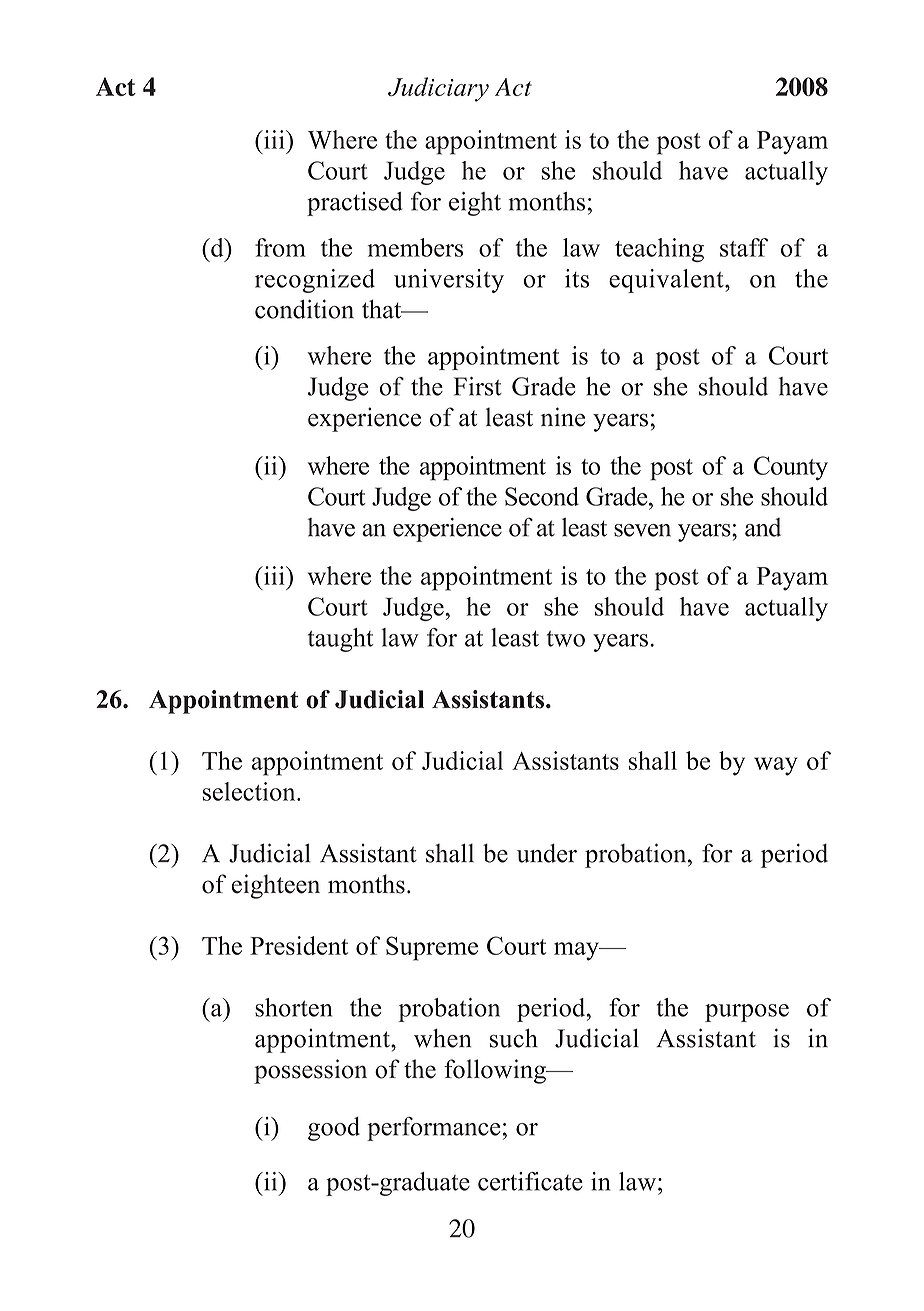 The height and width of the document is (1311, 924). What do you see at coordinates (530, 1181) in the document?
I see `certificate` at bounding box center [530, 1181].
